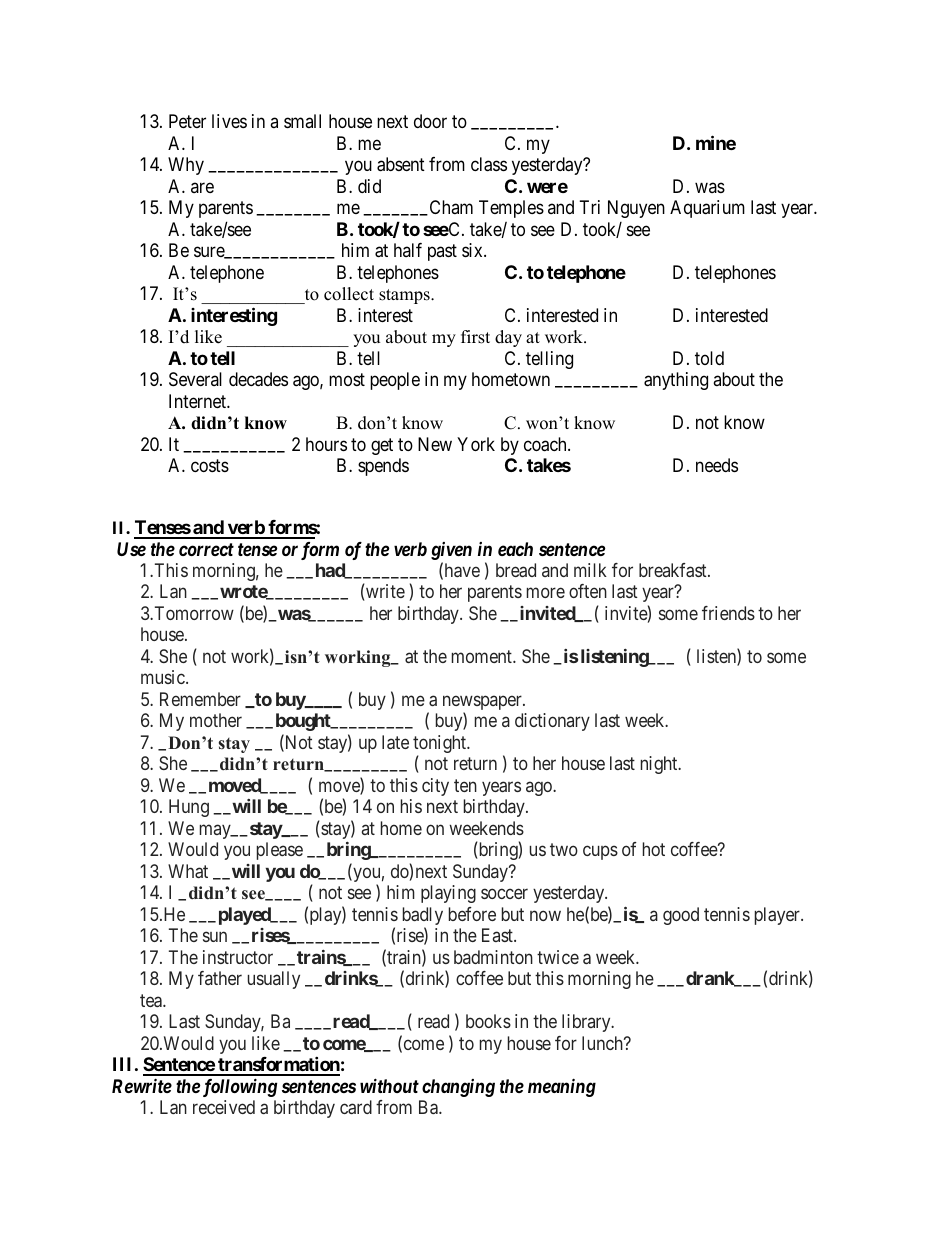  I want to click on changing, so click(458, 1088).
